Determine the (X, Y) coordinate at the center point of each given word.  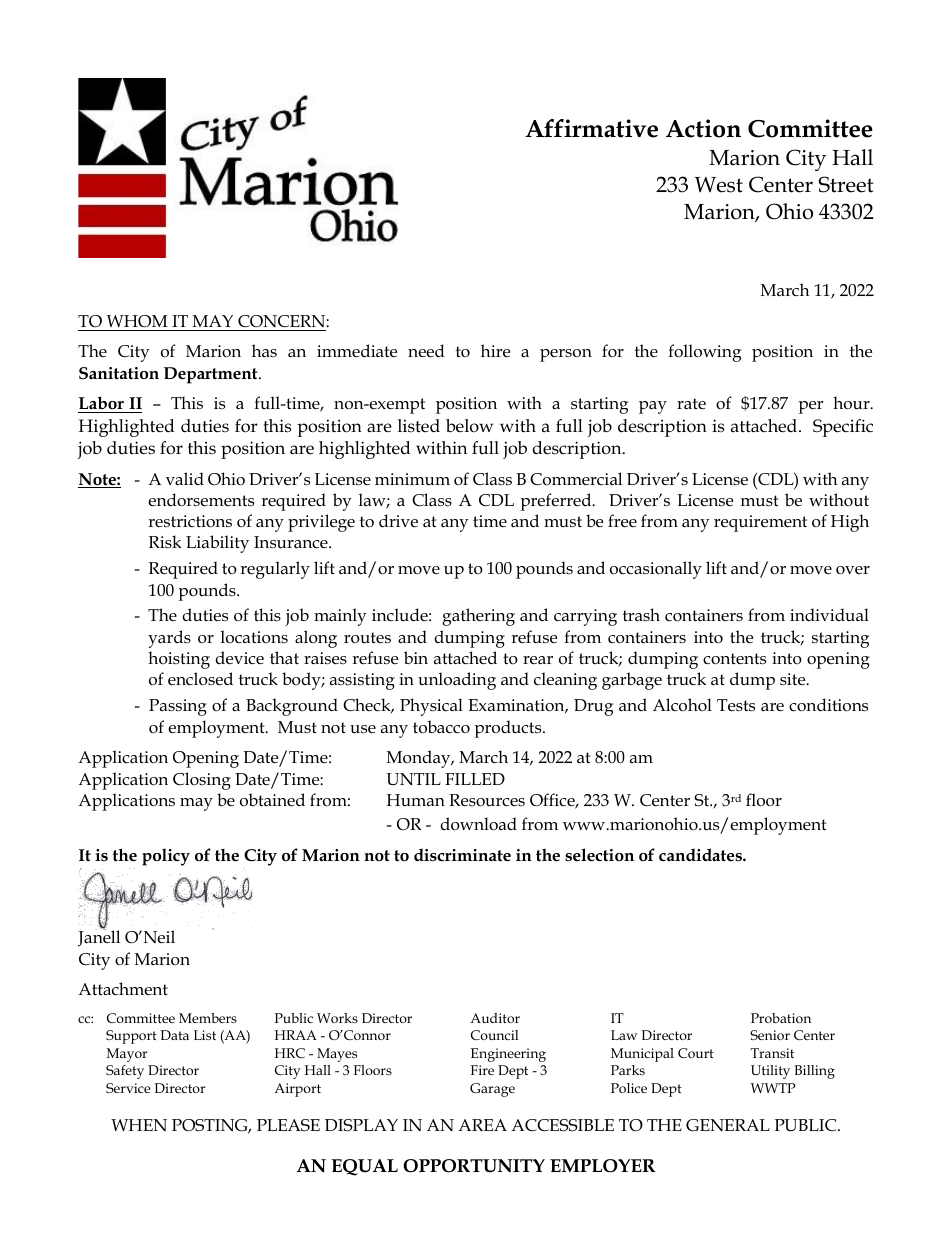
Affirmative (591, 128)
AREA (482, 1125)
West (719, 185)
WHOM (137, 321)
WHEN (139, 1125)
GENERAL (728, 1125)
